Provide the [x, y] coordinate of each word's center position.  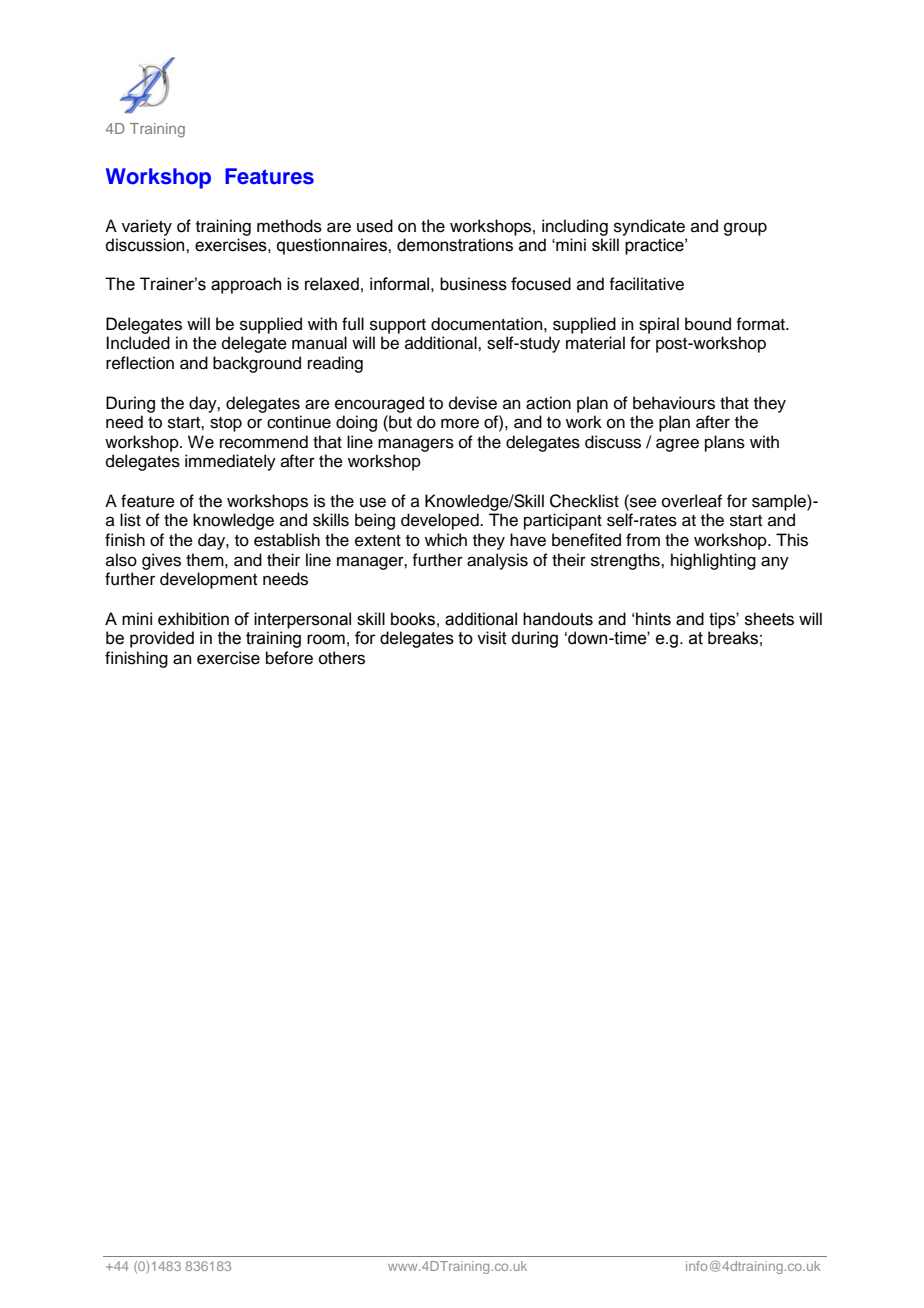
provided [162, 639]
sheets [769, 619]
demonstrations [455, 245]
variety [147, 227]
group [745, 229]
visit [492, 638]
